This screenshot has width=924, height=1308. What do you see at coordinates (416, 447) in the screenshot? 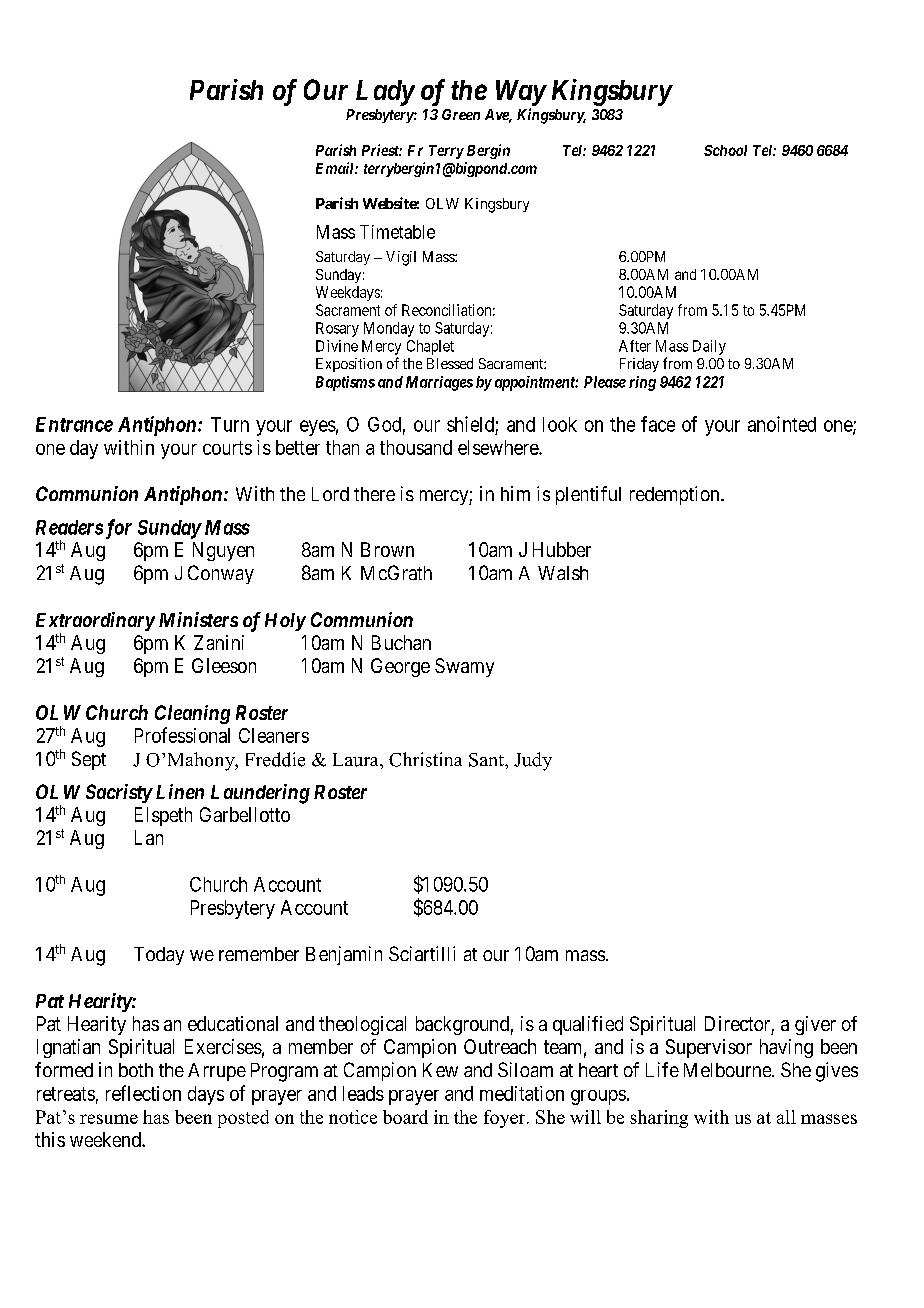
I see `thousand` at bounding box center [416, 447].
